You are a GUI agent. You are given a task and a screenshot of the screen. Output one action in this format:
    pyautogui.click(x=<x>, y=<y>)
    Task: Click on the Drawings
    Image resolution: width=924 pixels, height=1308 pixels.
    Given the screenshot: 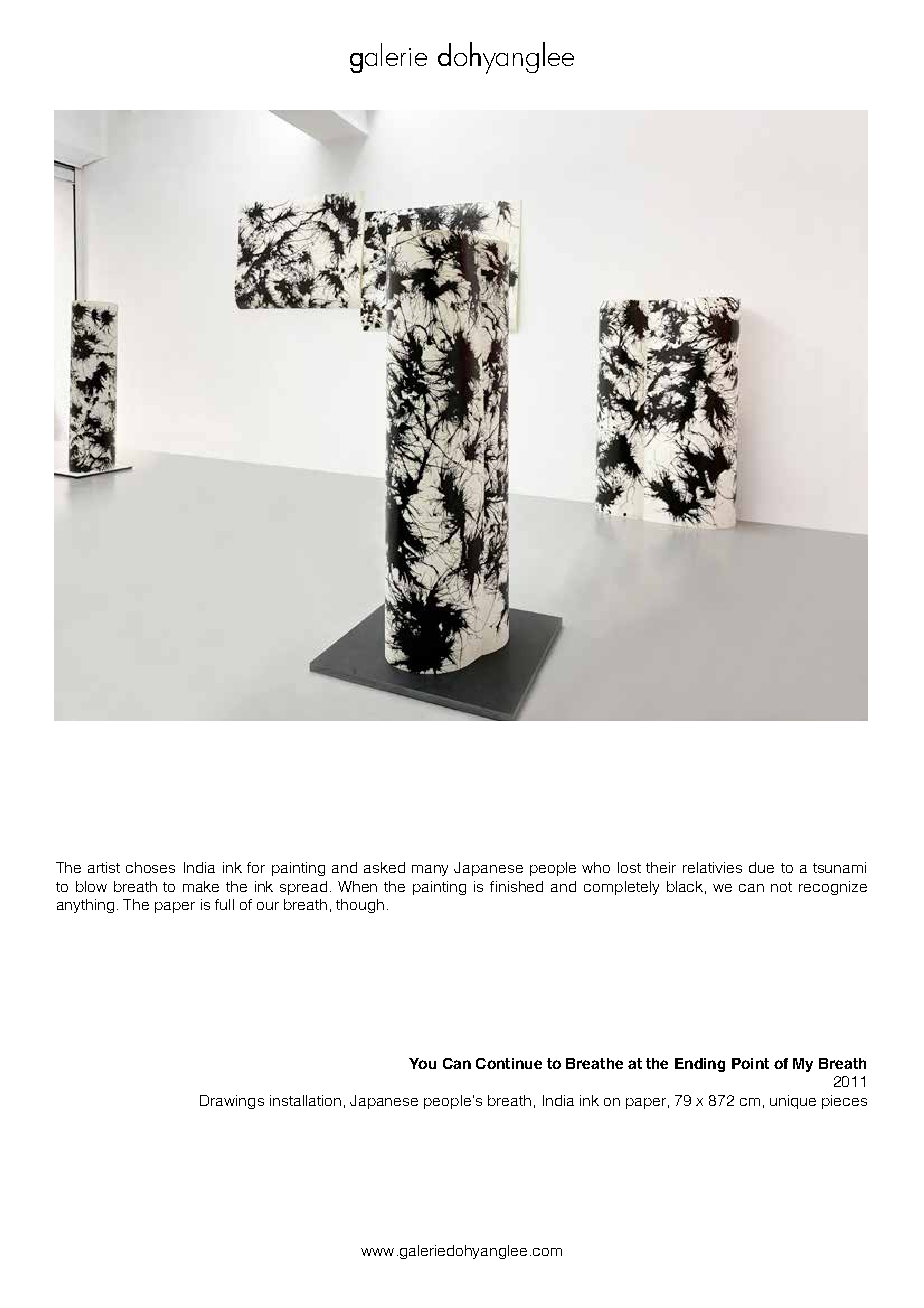 What is the action you would take?
    pyautogui.click(x=232, y=1102)
